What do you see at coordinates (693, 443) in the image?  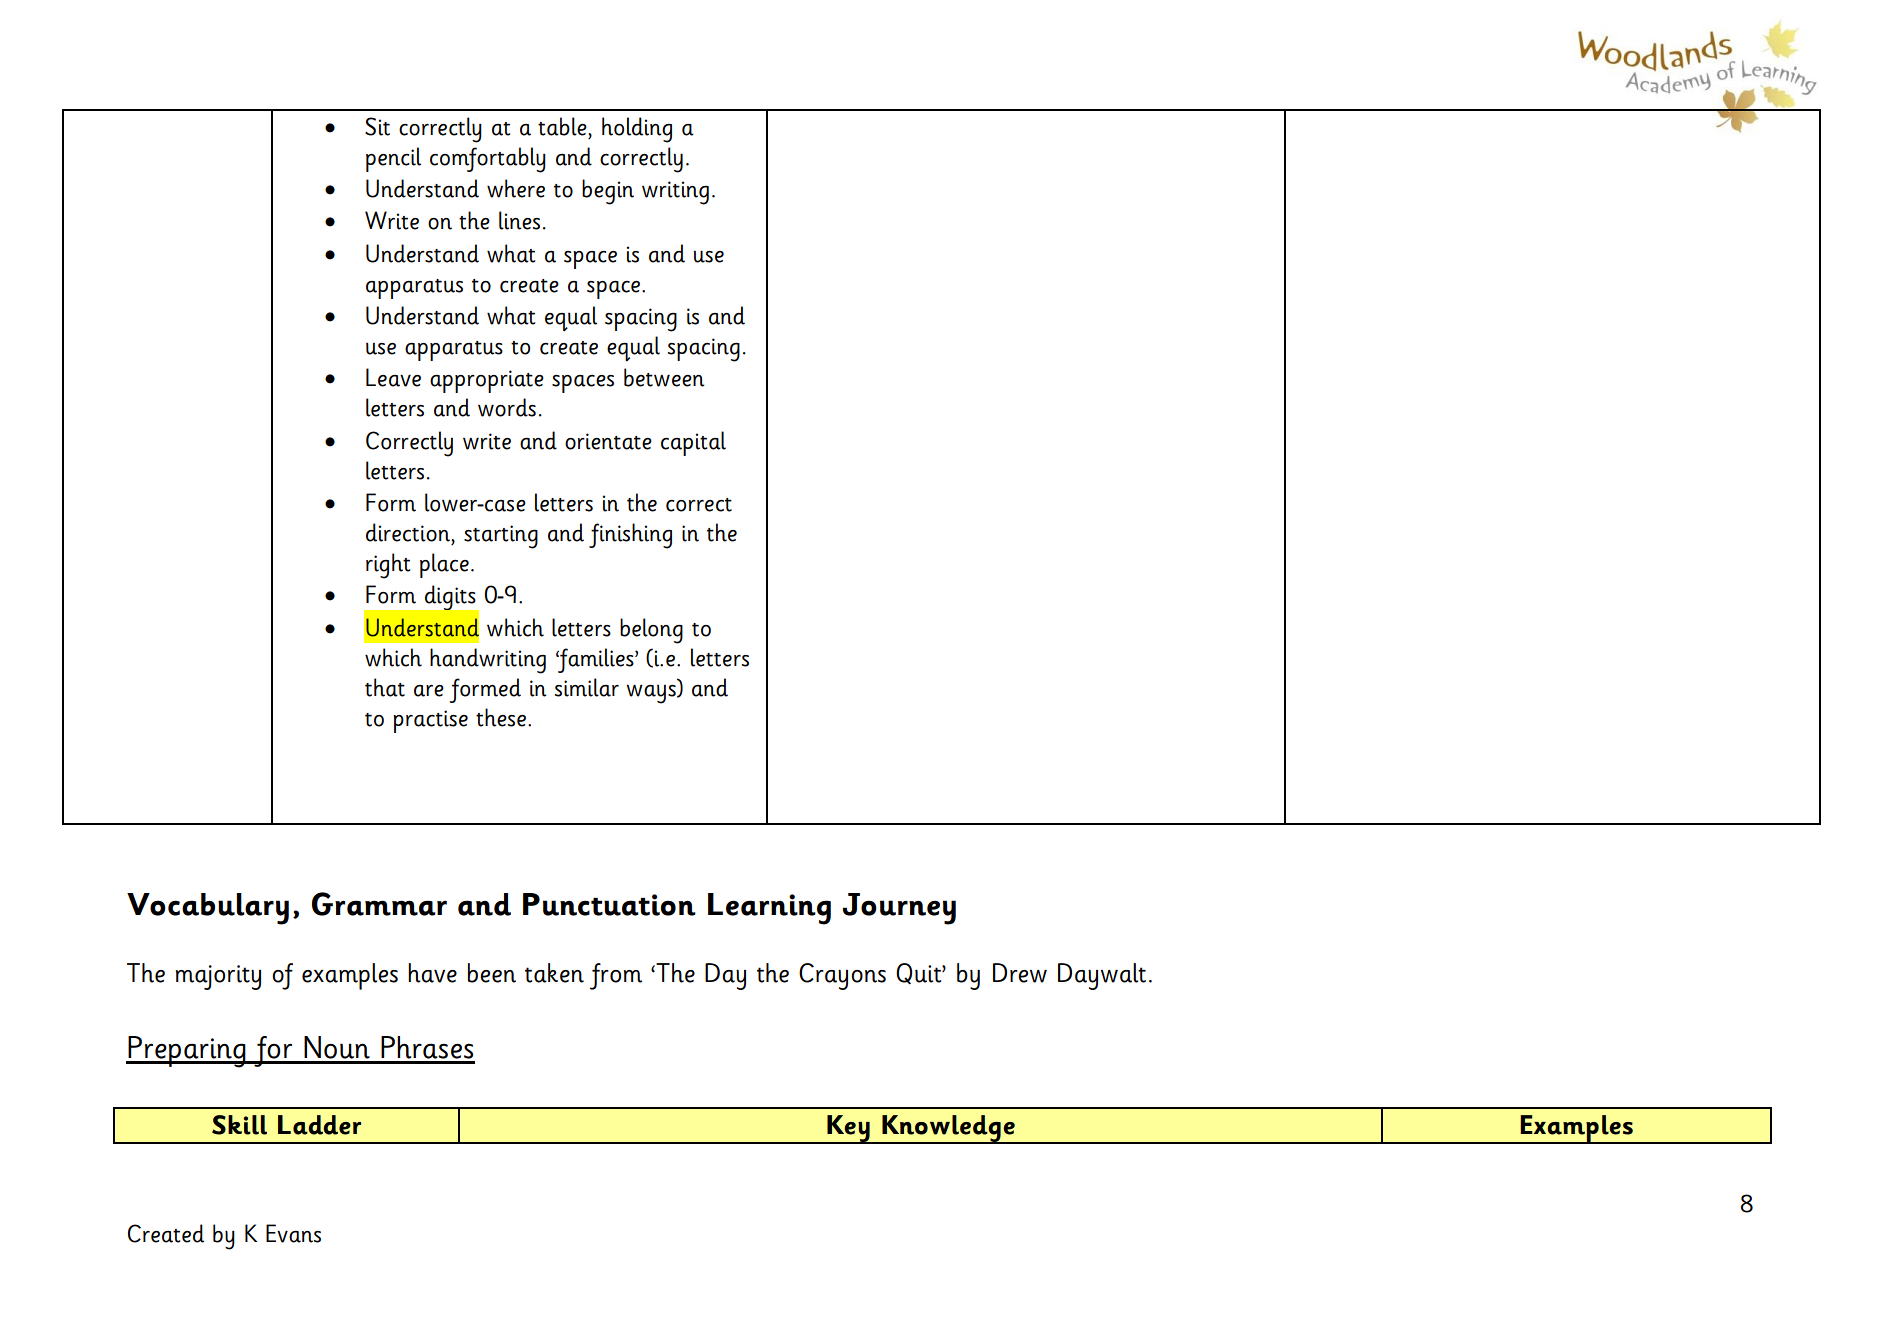 I see `capital` at bounding box center [693, 443].
